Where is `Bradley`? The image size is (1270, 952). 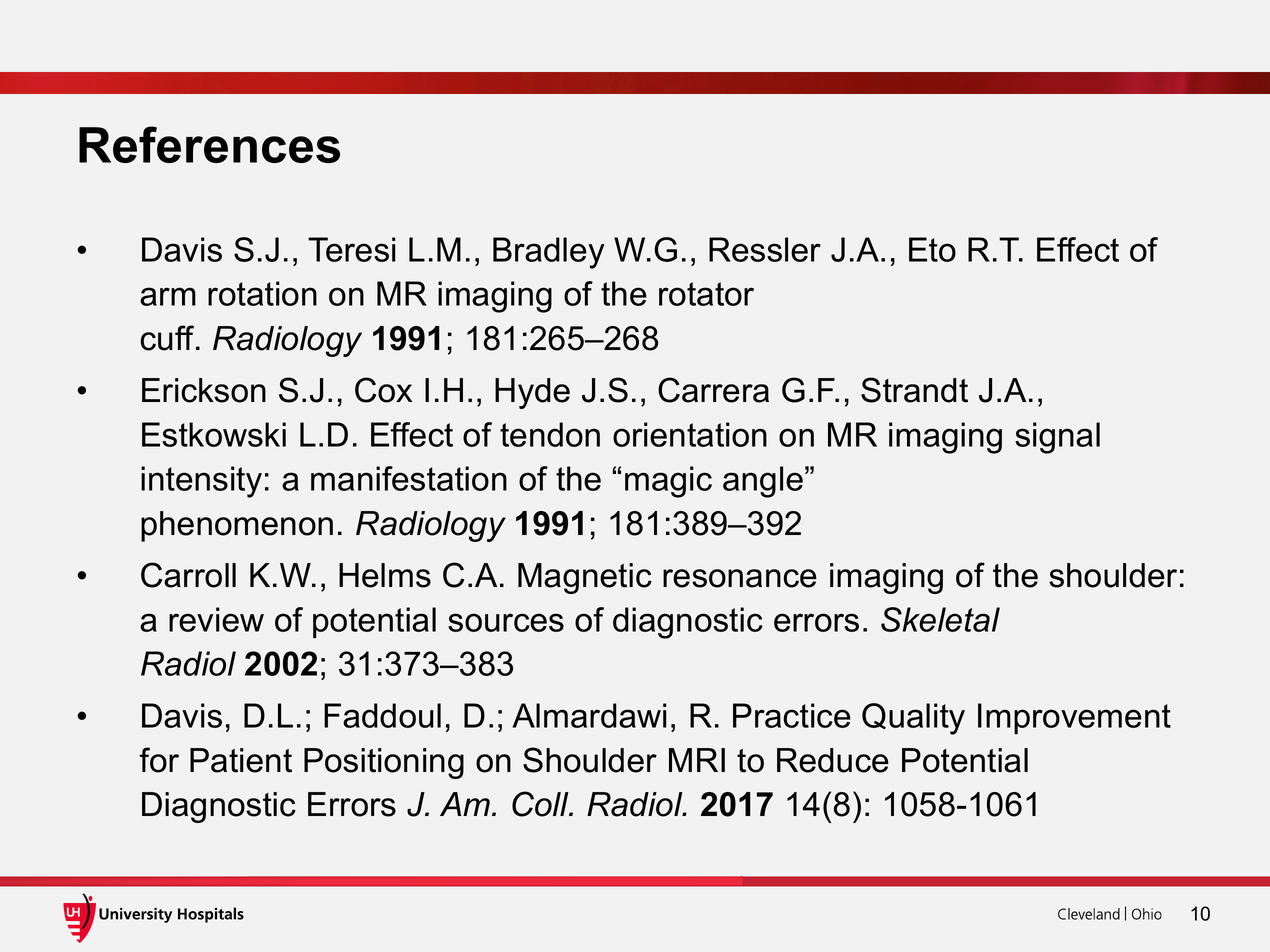
Bradley is located at coordinates (549, 253).
